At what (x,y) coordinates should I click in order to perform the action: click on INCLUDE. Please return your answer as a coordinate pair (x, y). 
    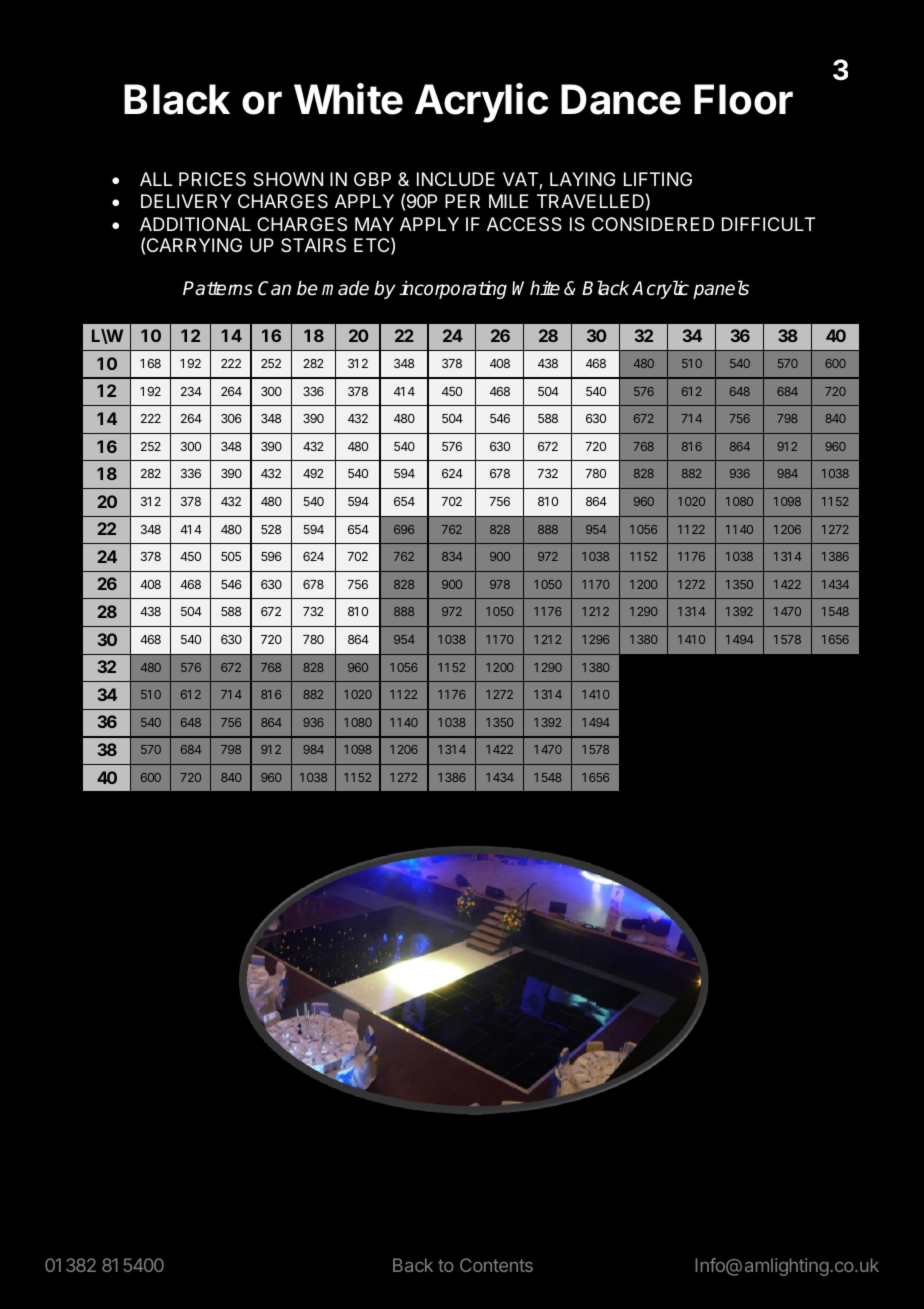
    Looking at the image, I should click on (456, 179).
